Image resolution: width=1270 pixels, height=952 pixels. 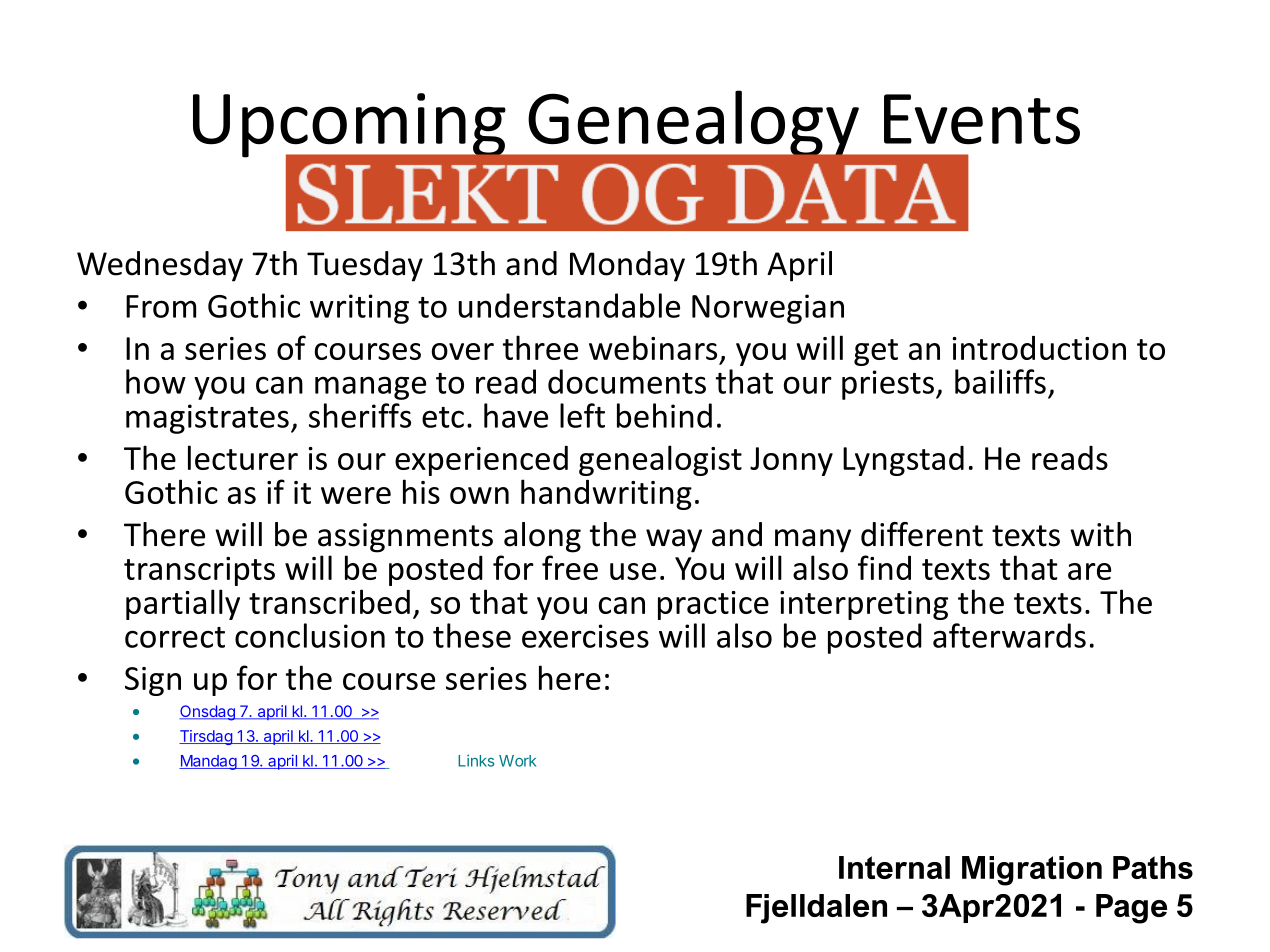 I want to click on understandable, so click(x=569, y=305).
